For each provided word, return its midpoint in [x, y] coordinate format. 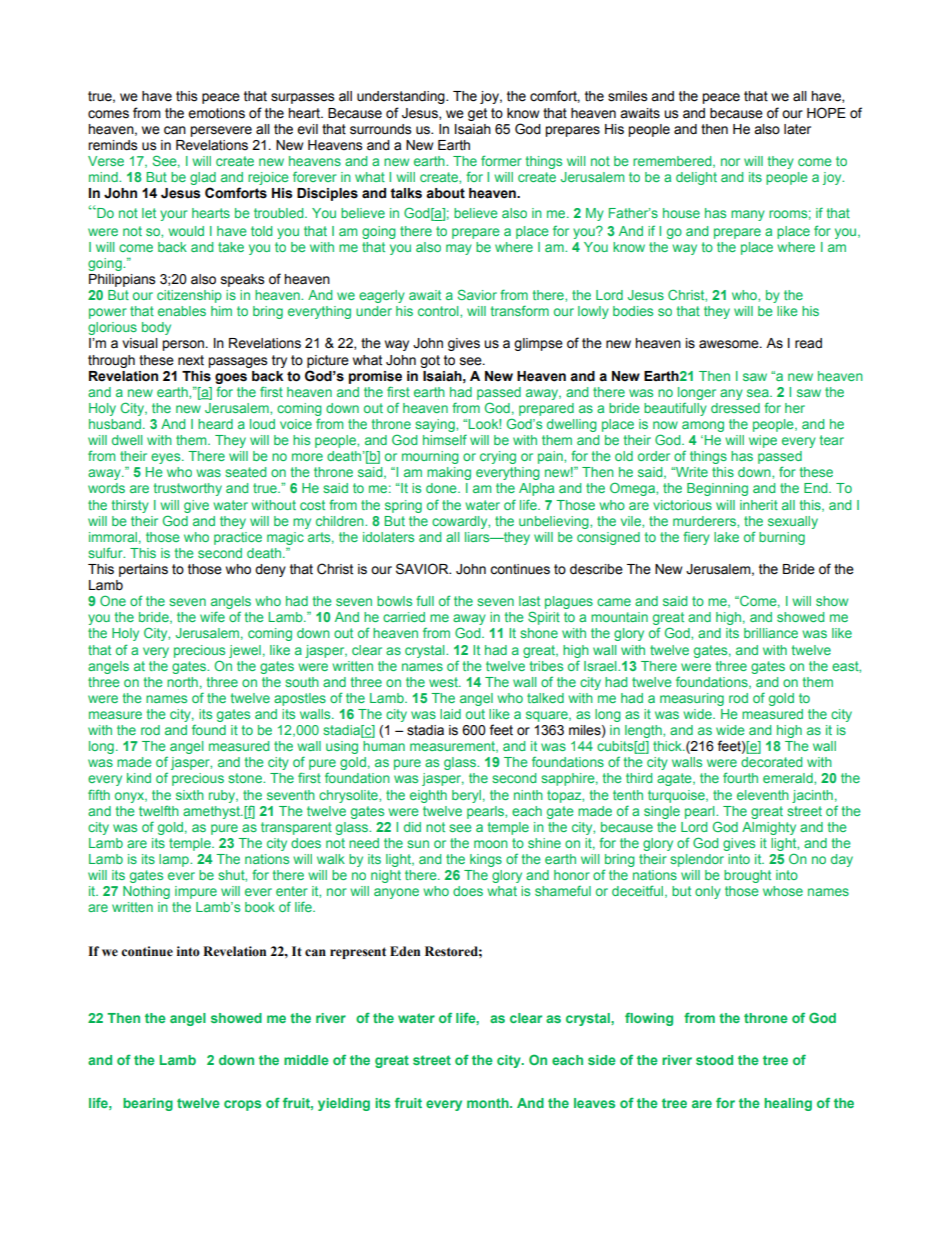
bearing [148, 1104]
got [430, 361]
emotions [216, 113]
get [477, 114]
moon [491, 844]
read [808, 343]
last [529, 601]
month [489, 1103]
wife [212, 616]
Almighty [769, 828]
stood [714, 1060]
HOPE [826, 113]
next [191, 360]
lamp [175, 860]
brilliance [771, 633]
